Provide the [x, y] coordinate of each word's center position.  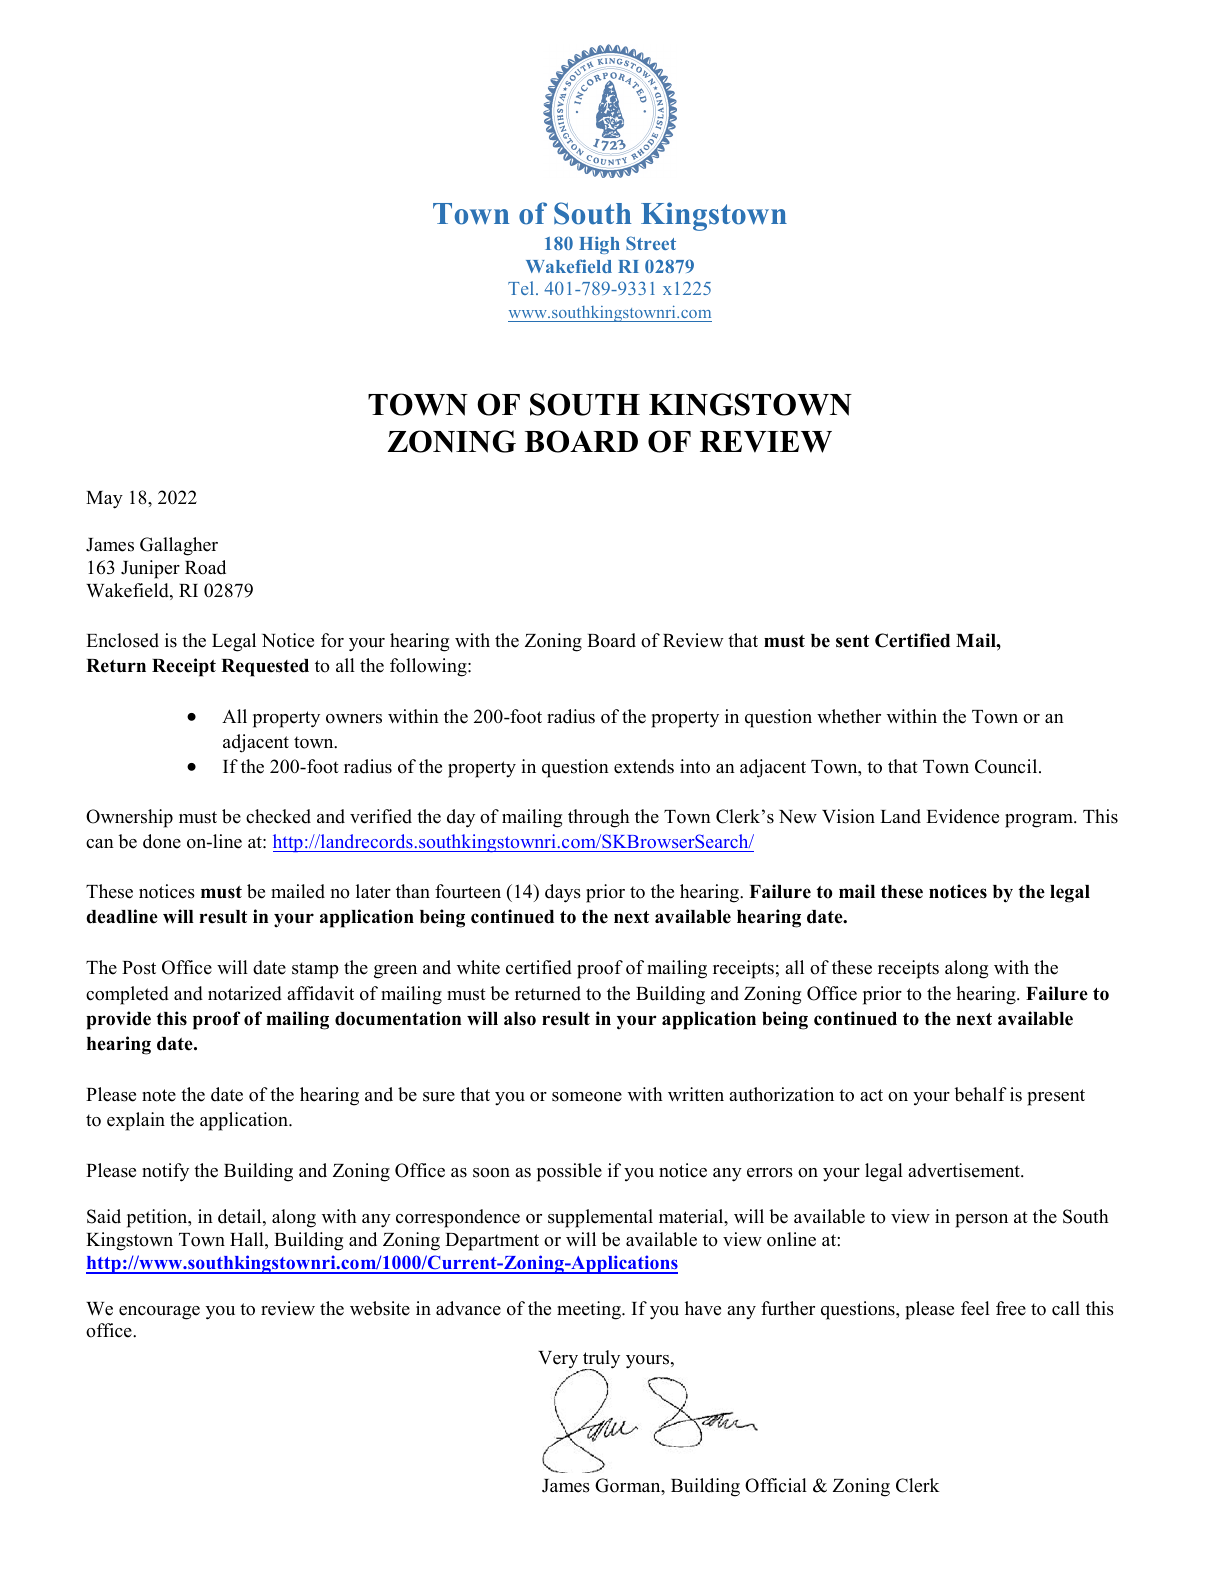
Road [205, 567]
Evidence [962, 816]
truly [600, 1360]
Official [776, 1485]
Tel [522, 288]
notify [165, 1172]
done [162, 841]
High [599, 245]
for [332, 640]
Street [651, 243]
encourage [159, 1313]
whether [849, 716]
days [563, 893]
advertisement [965, 1170]
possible [569, 1172]
